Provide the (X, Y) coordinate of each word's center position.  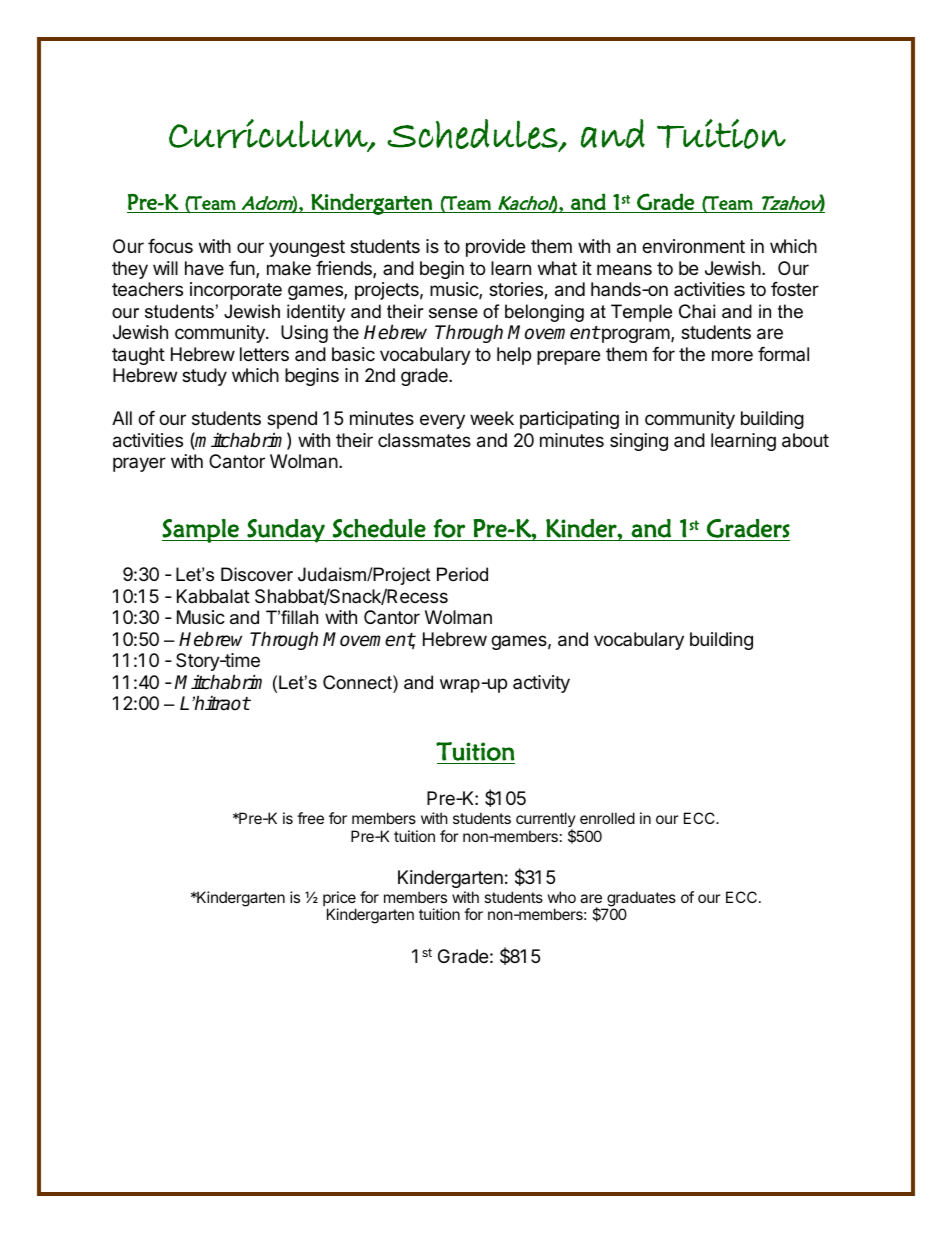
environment (693, 246)
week (492, 418)
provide (495, 248)
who (562, 897)
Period (462, 574)
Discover (257, 574)
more (732, 355)
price (339, 900)
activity (541, 684)
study (204, 377)
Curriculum (269, 134)
